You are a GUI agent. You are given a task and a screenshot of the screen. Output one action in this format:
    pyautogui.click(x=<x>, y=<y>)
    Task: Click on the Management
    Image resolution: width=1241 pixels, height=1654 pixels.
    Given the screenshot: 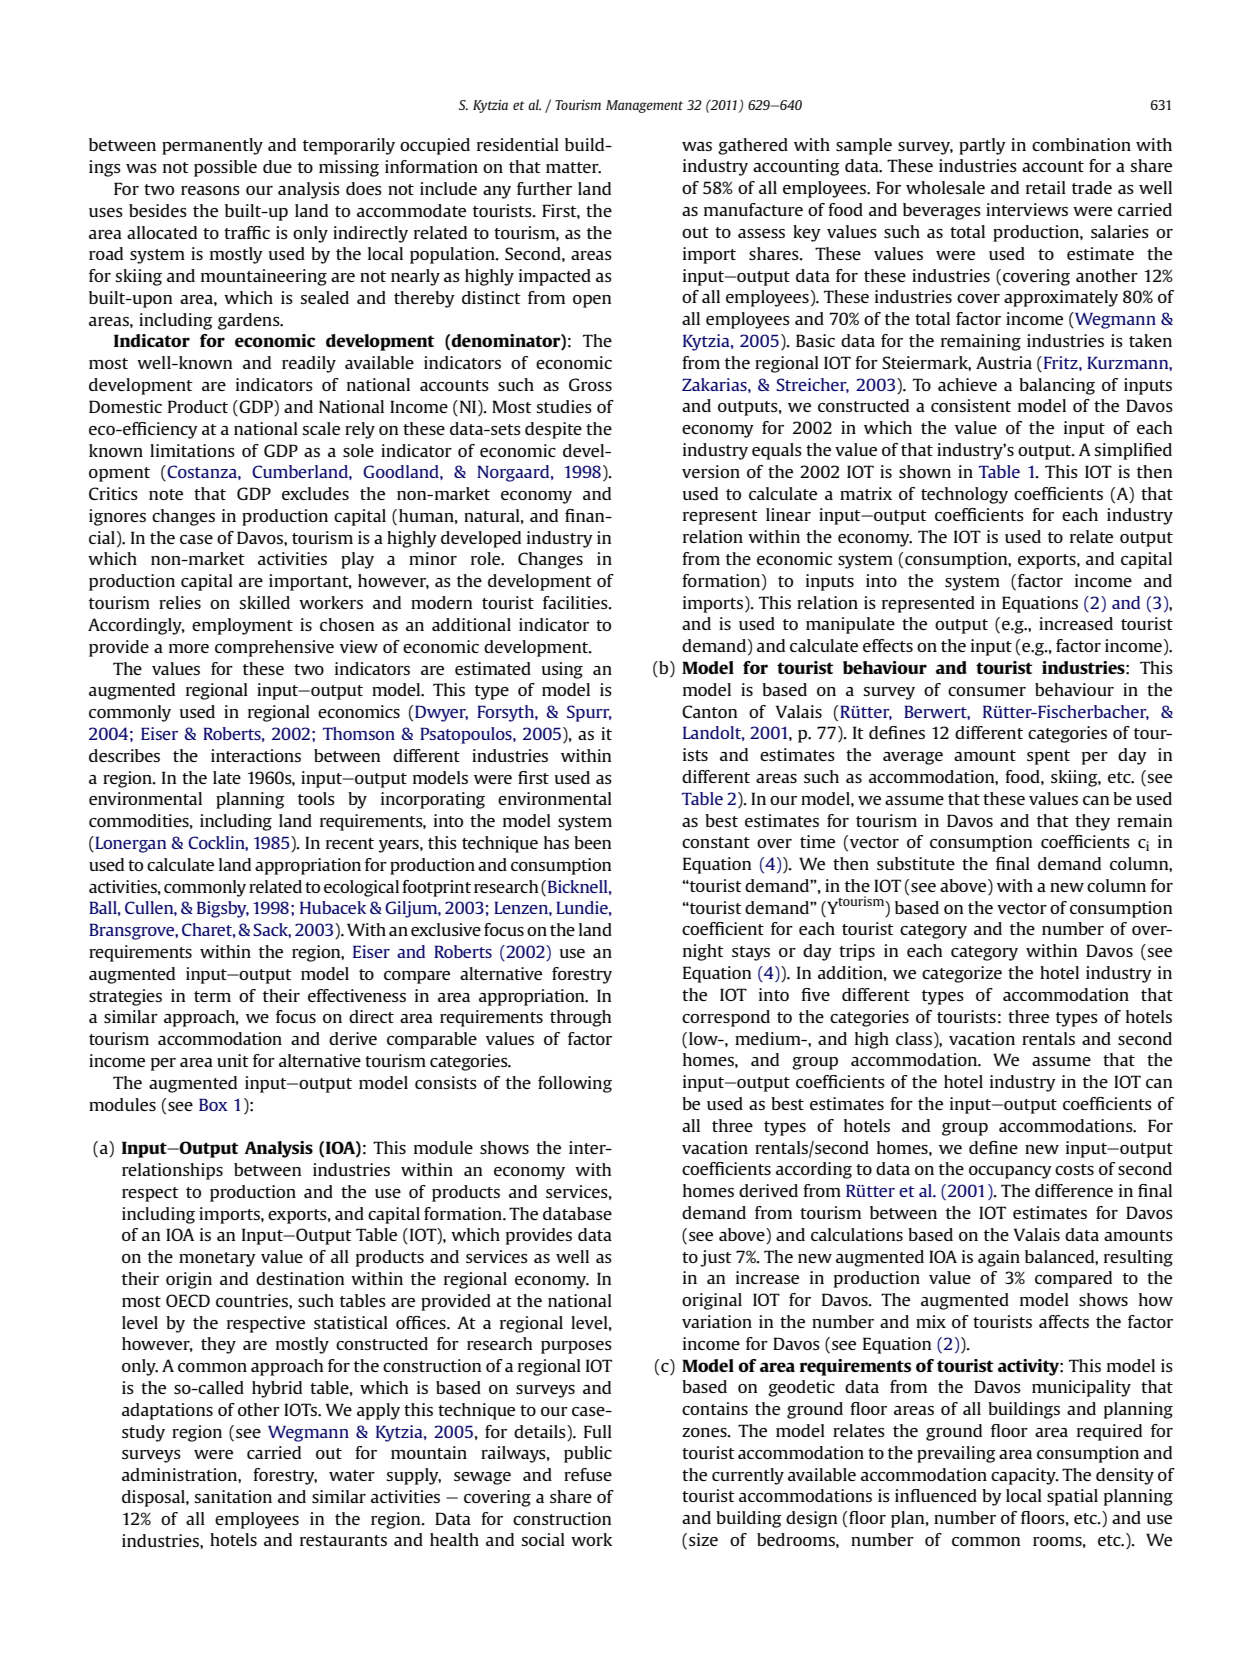 What is the action you would take?
    pyautogui.click(x=644, y=106)
